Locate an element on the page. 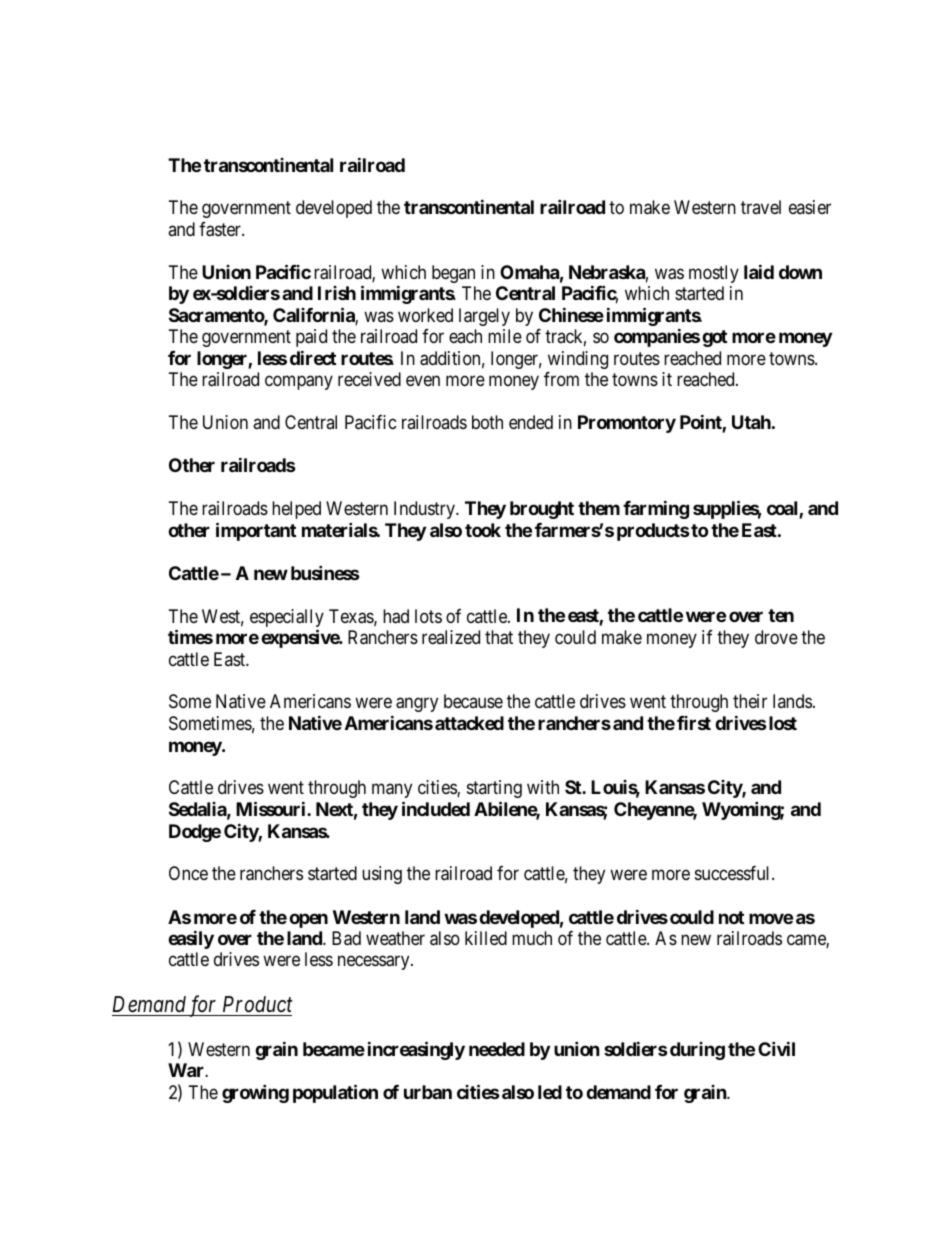 The image size is (952, 1233). growing is located at coordinates (255, 1093).
